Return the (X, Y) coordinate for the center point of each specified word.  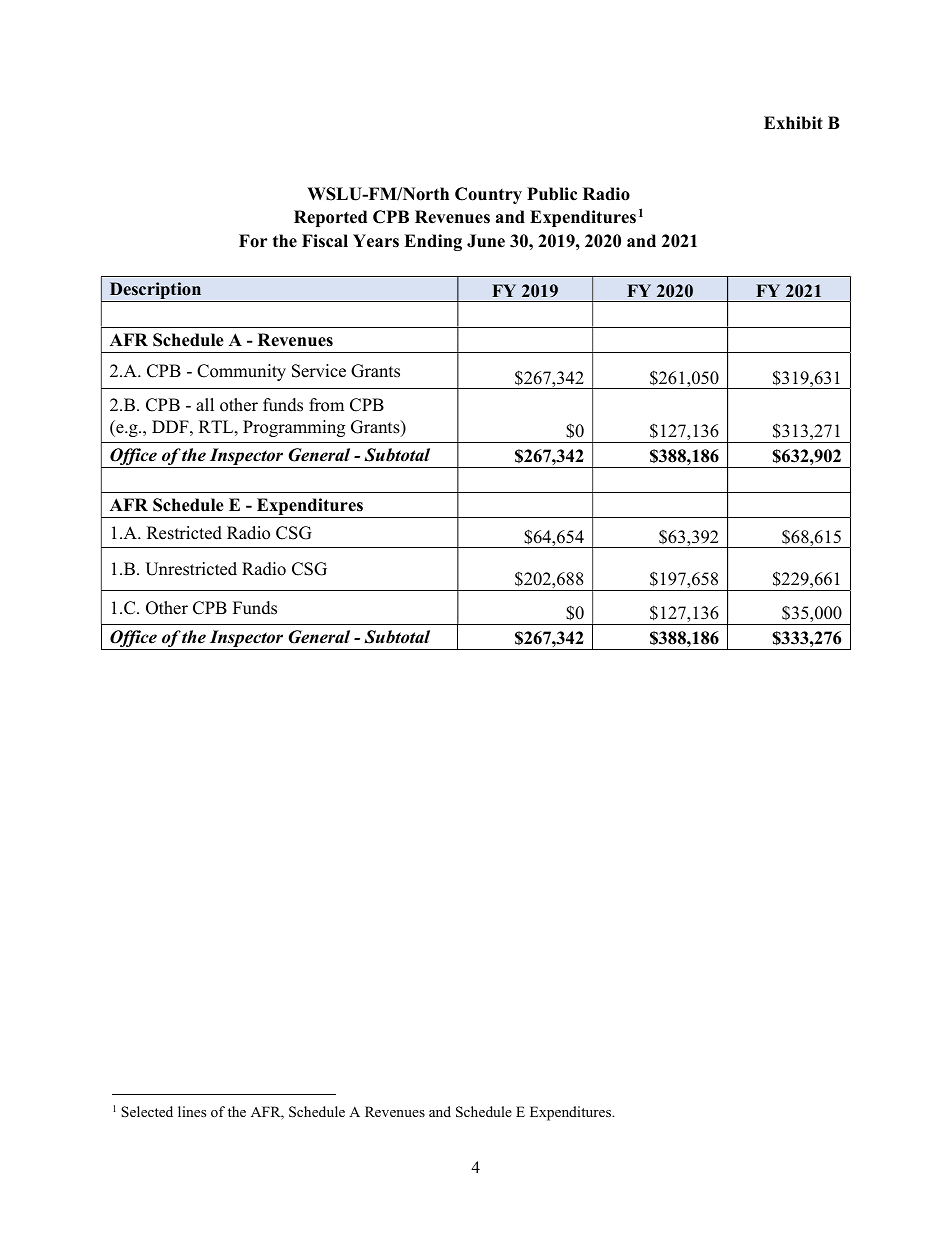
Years (376, 241)
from (326, 405)
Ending (433, 242)
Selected (147, 1111)
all (205, 404)
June (486, 241)
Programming (294, 428)
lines (192, 1111)
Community (241, 372)
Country (488, 195)
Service (319, 371)
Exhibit (793, 123)
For (253, 241)
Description (155, 292)
